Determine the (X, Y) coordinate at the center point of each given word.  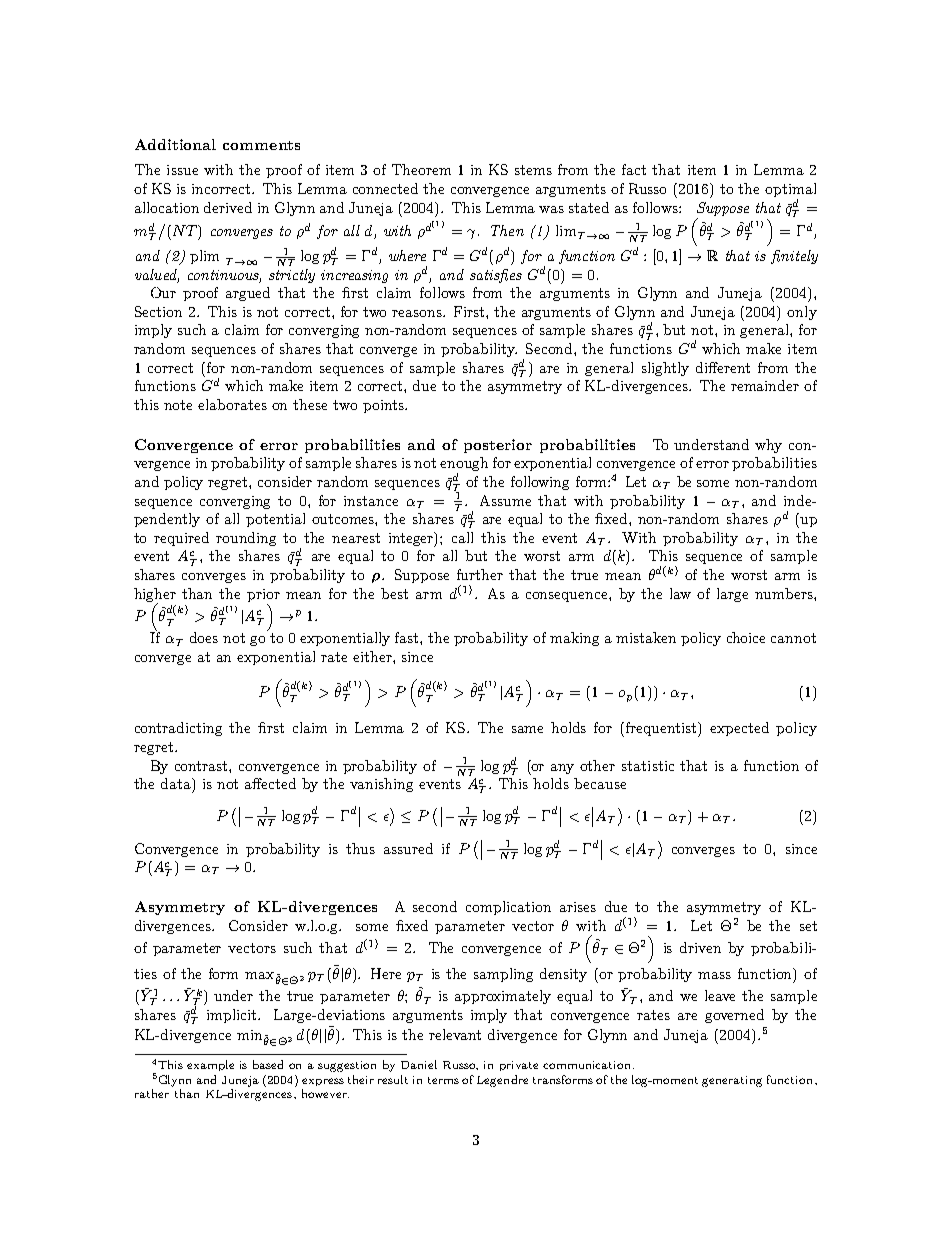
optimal (790, 190)
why (768, 446)
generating (732, 1081)
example (210, 1065)
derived (228, 207)
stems (533, 170)
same (527, 729)
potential (275, 520)
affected (270, 783)
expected (739, 729)
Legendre (502, 1081)
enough (464, 465)
